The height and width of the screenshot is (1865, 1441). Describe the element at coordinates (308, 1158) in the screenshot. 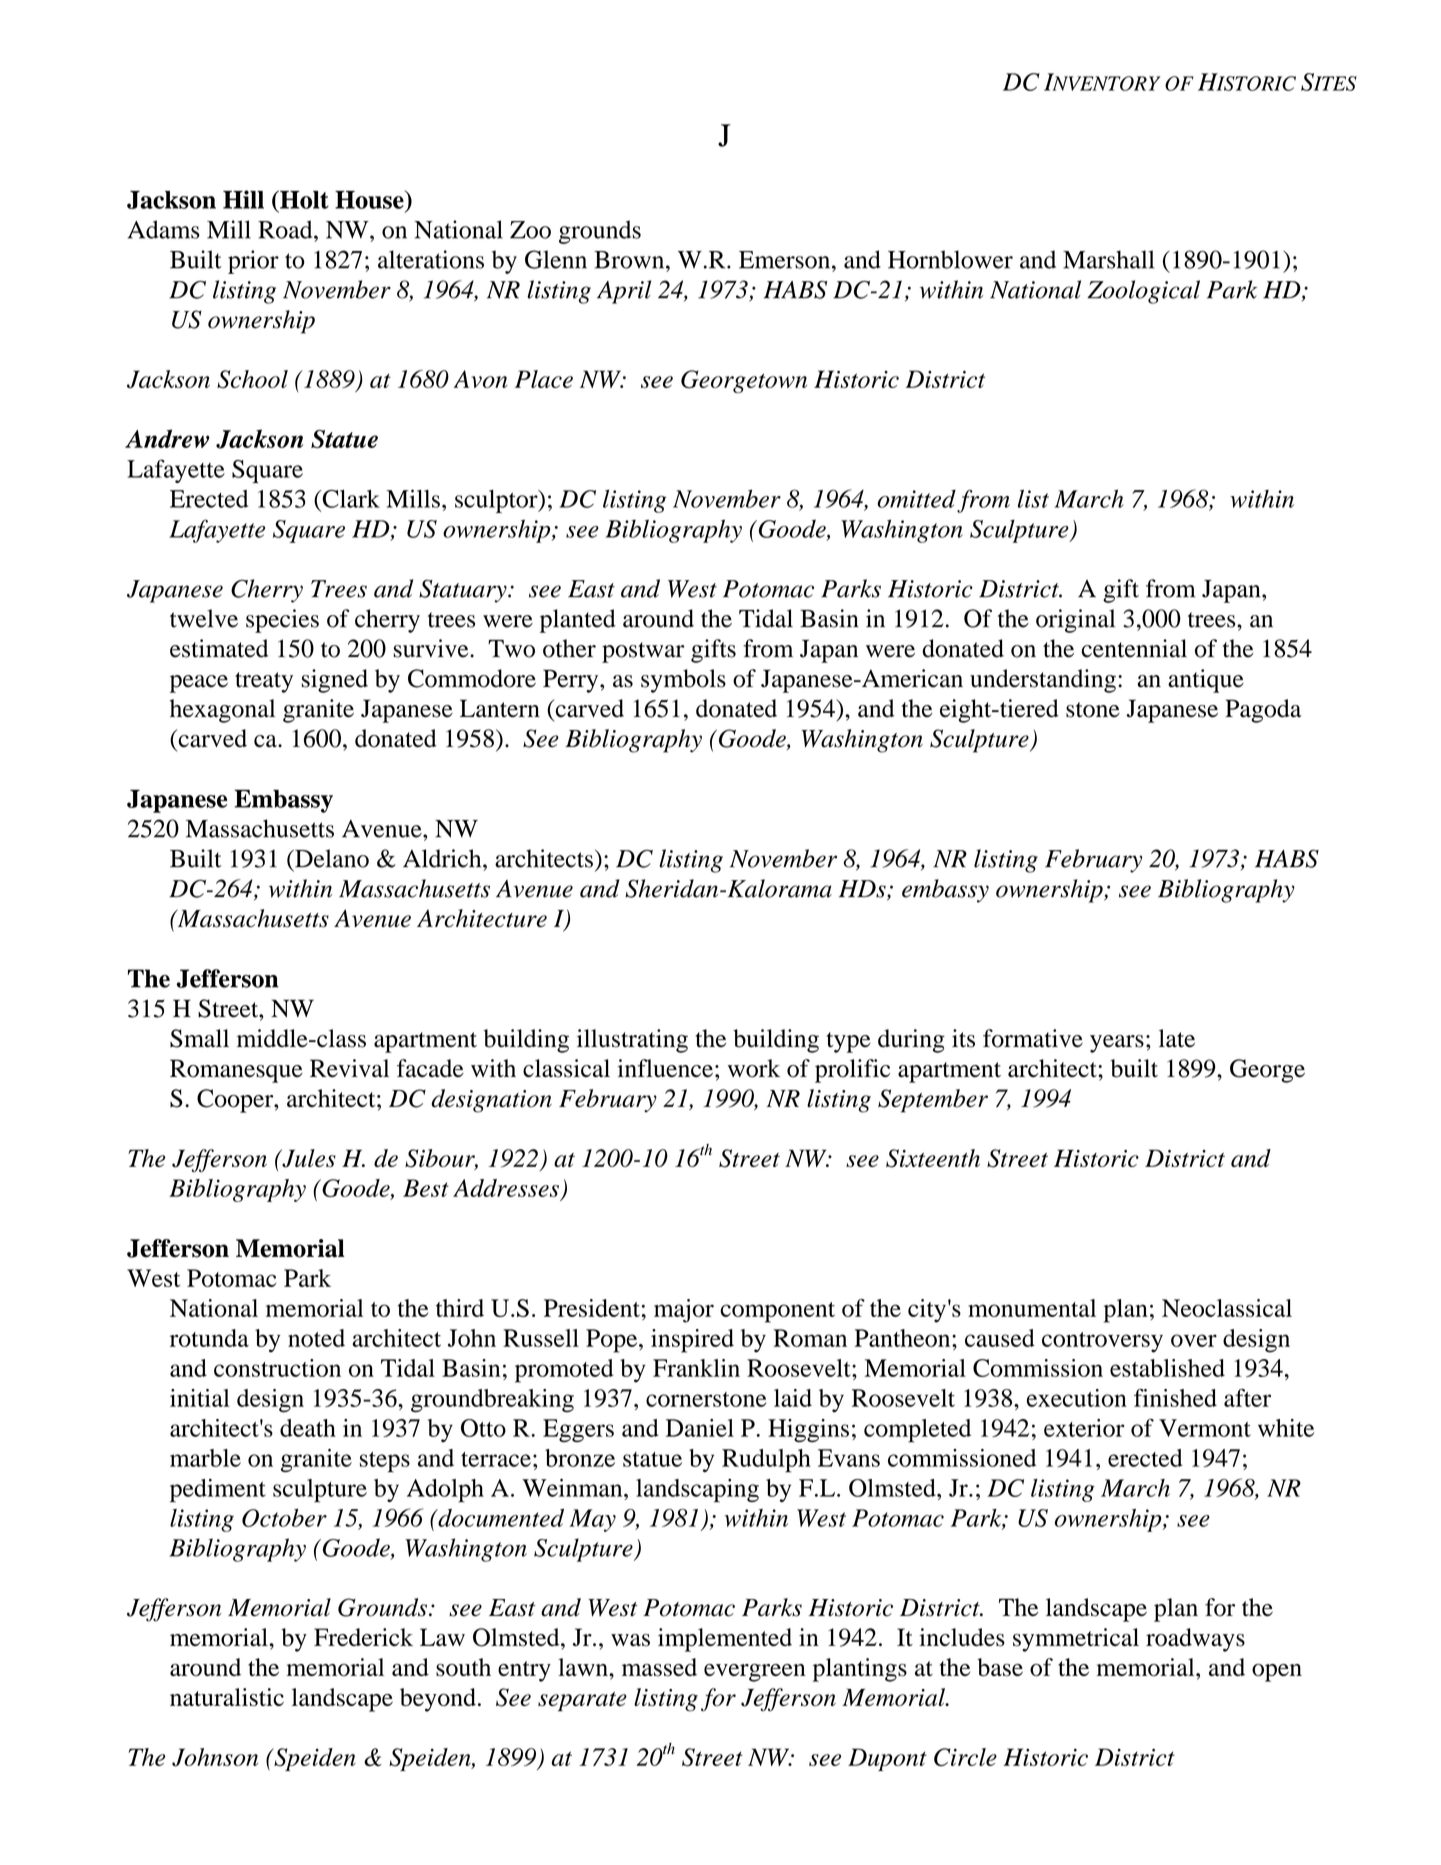

I see `Jules` at that location.
